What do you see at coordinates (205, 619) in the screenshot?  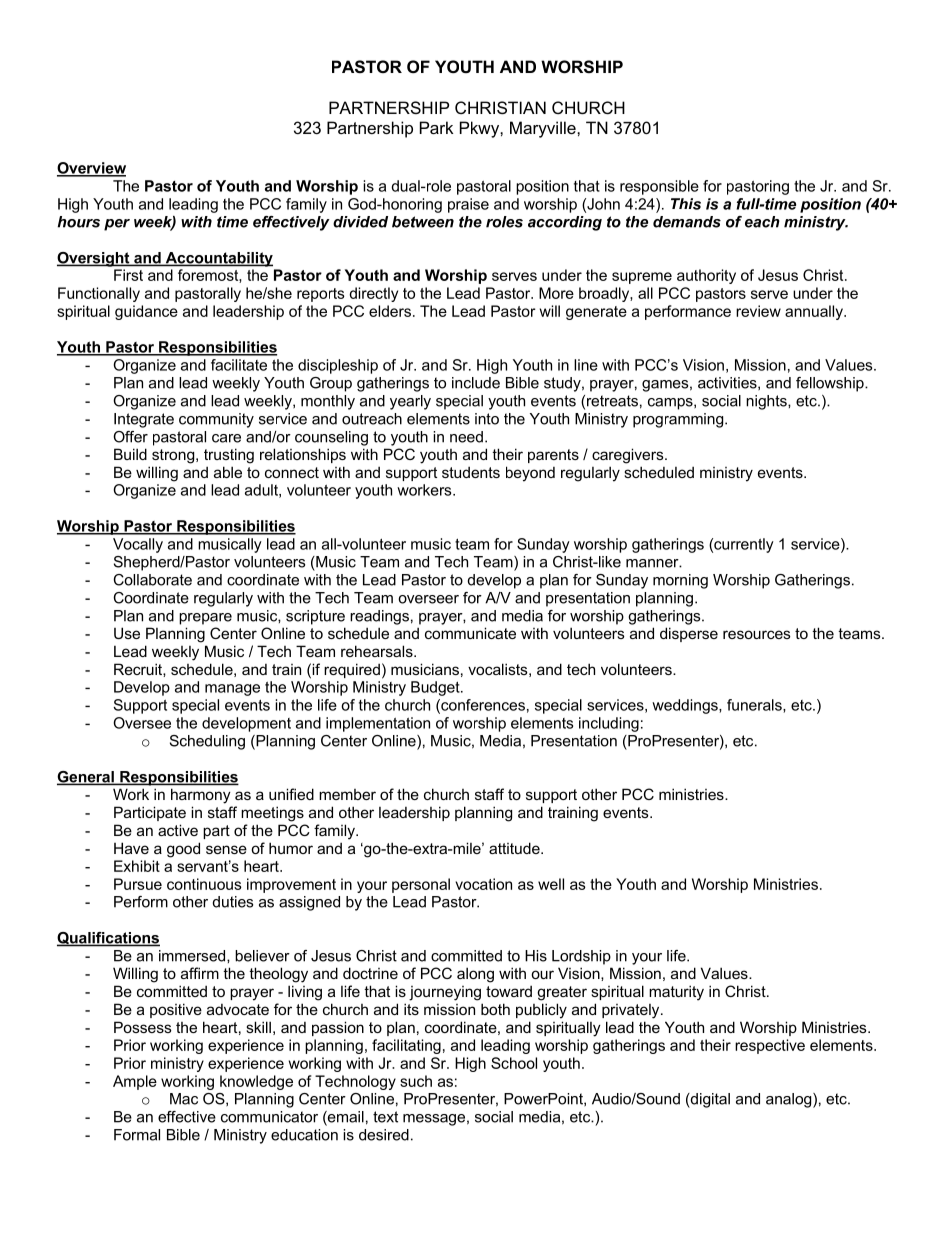 I see `prepare` at bounding box center [205, 619].
